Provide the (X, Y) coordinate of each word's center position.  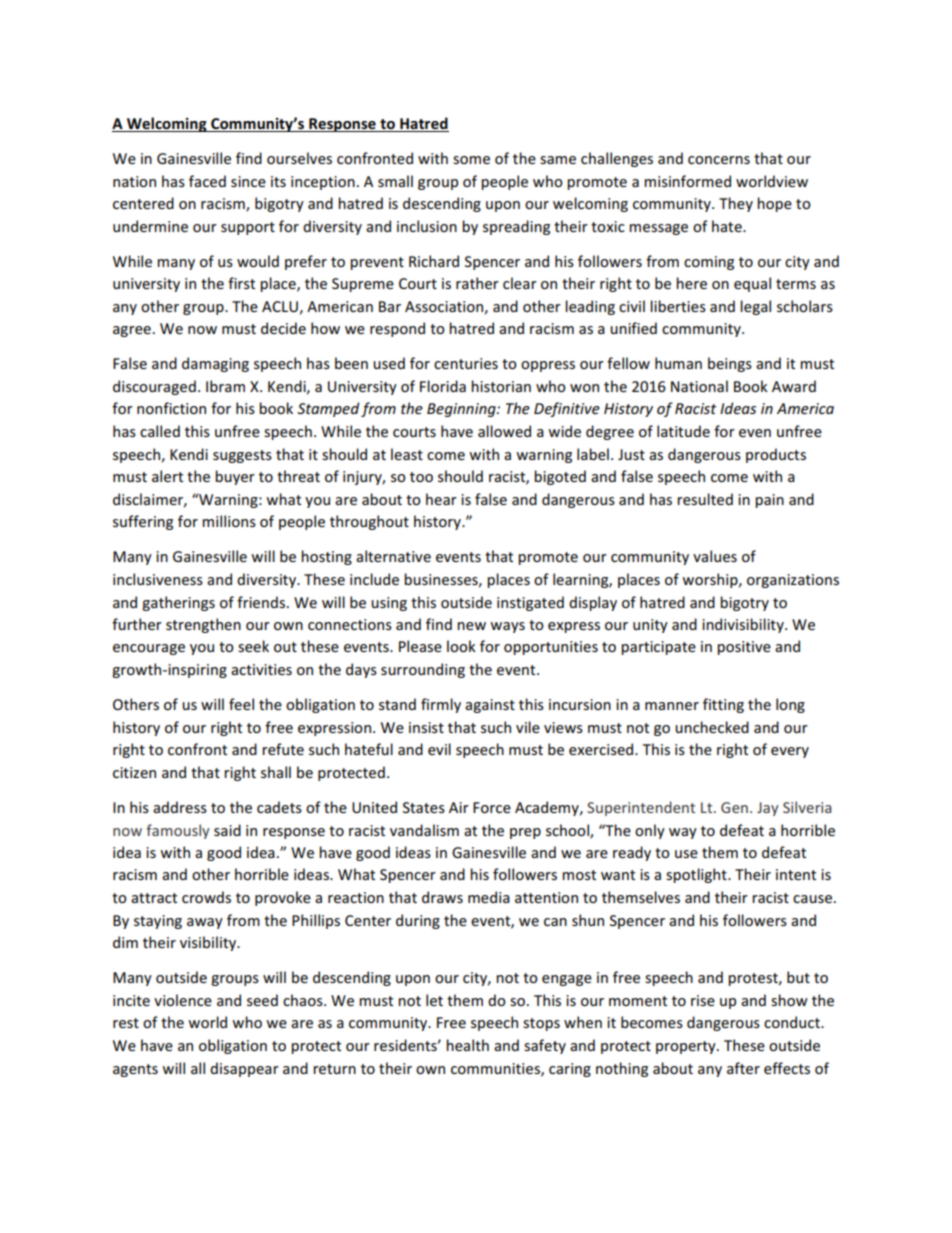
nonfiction (171, 408)
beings (730, 364)
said (227, 830)
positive (744, 648)
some (471, 160)
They (736, 204)
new (471, 626)
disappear (244, 1069)
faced (207, 181)
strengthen (203, 625)
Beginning (462, 410)
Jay (768, 809)
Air (459, 807)
